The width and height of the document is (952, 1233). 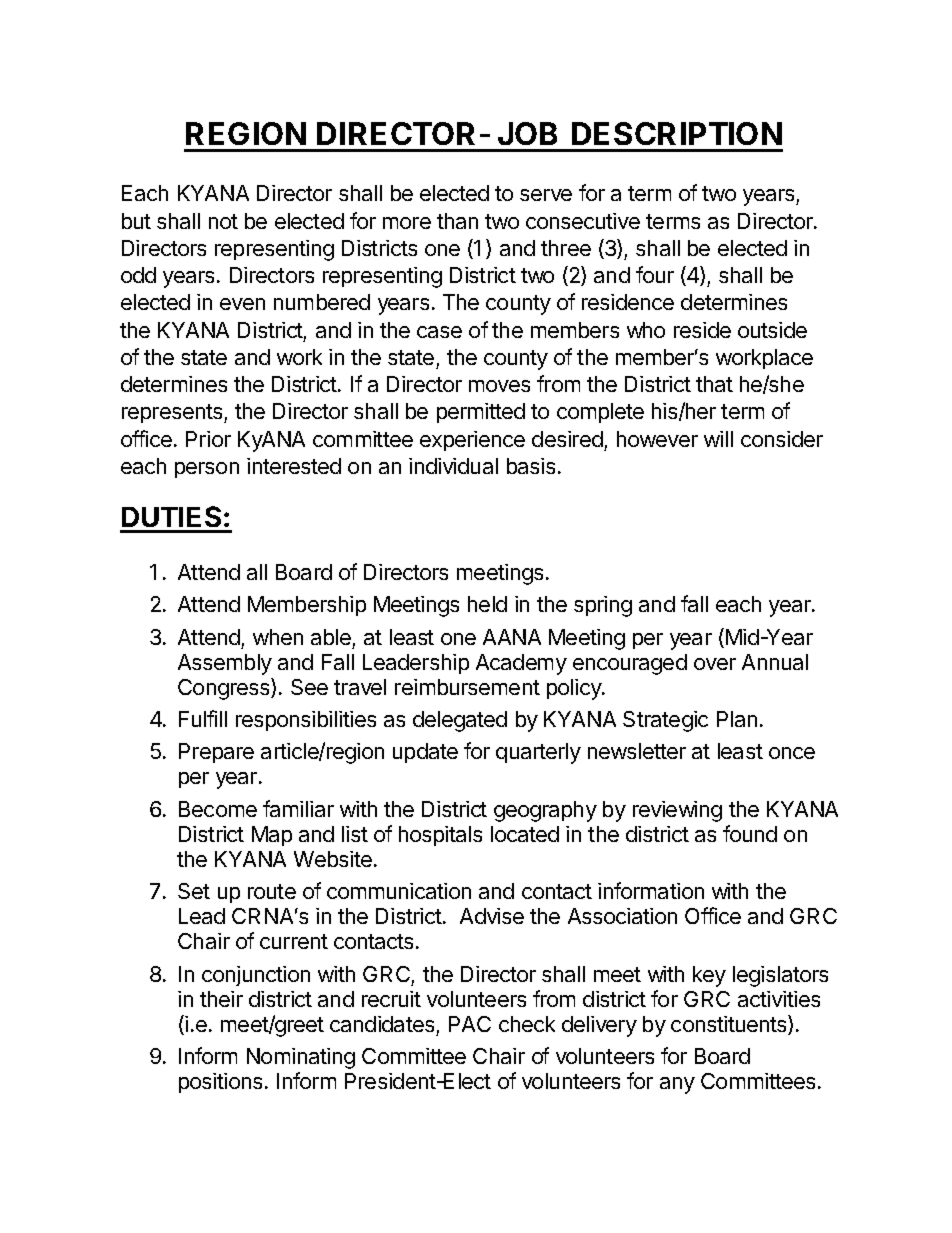 What do you see at coordinates (457, 221) in the document?
I see `than` at bounding box center [457, 221].
